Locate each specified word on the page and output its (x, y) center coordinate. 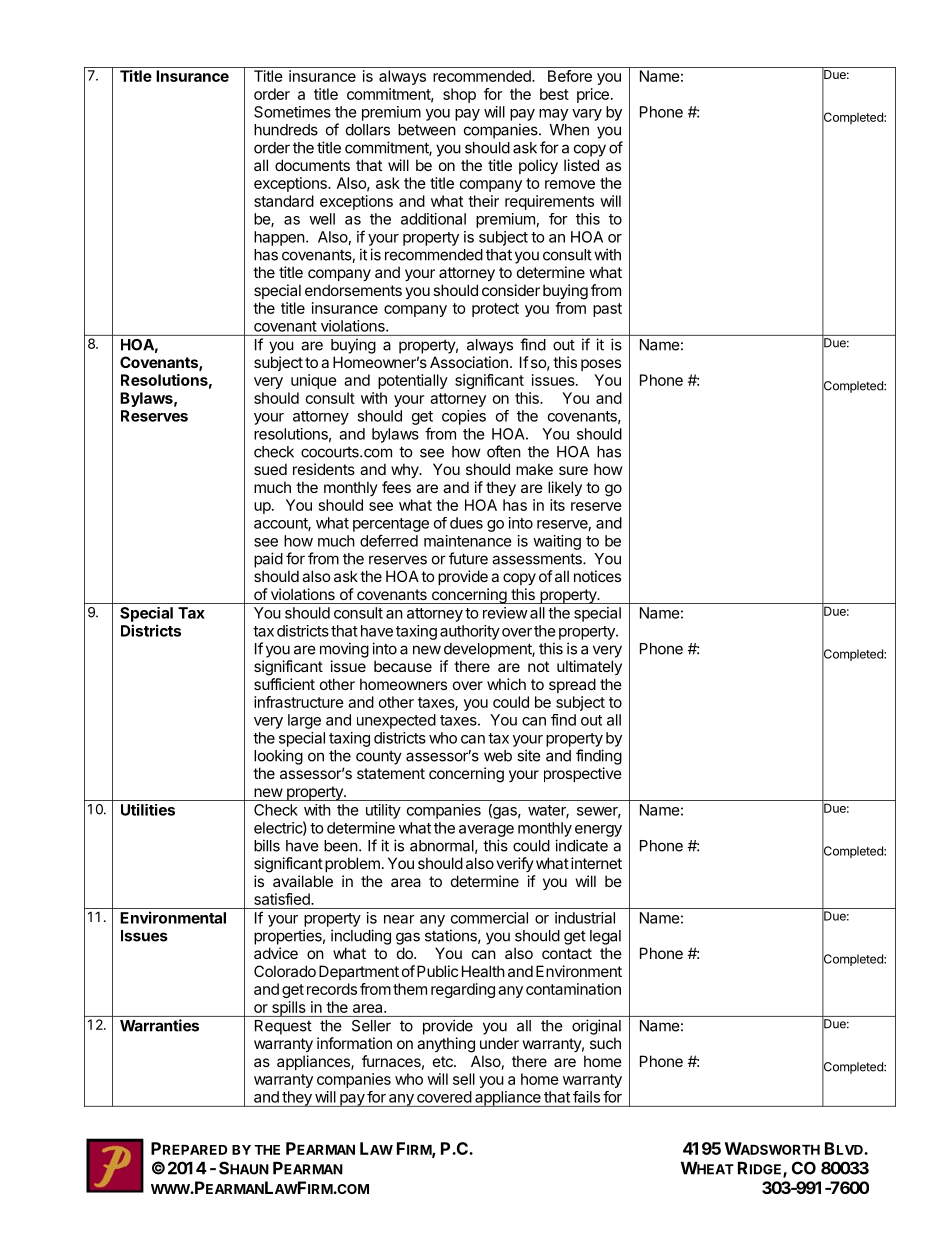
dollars (368, 130)
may (553, 115)
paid (268, 560)
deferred (389, 540)
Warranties (159, 1025)
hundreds (286, 130)
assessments (538, 559)
